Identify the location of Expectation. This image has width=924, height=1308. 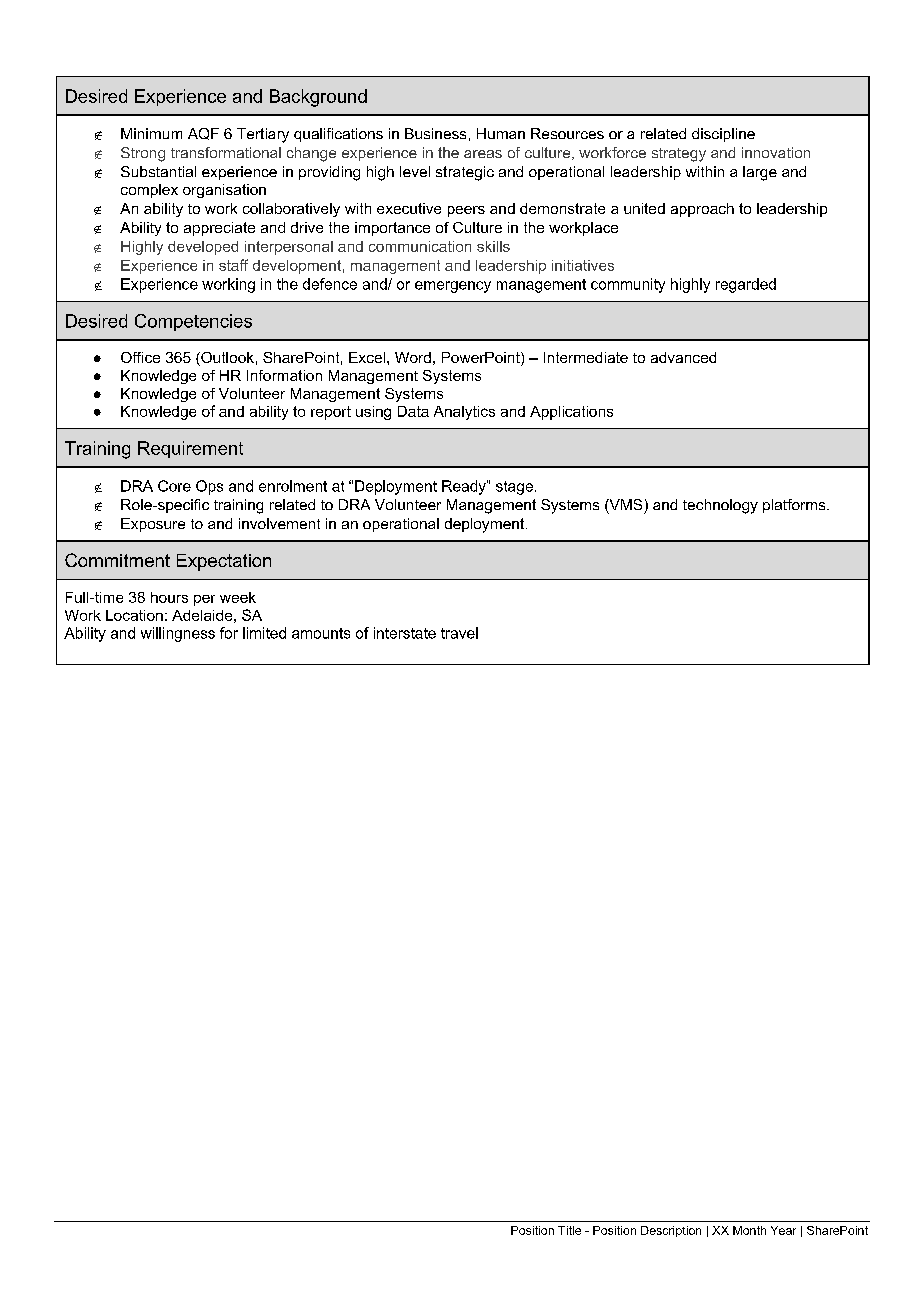
(224, 562).
